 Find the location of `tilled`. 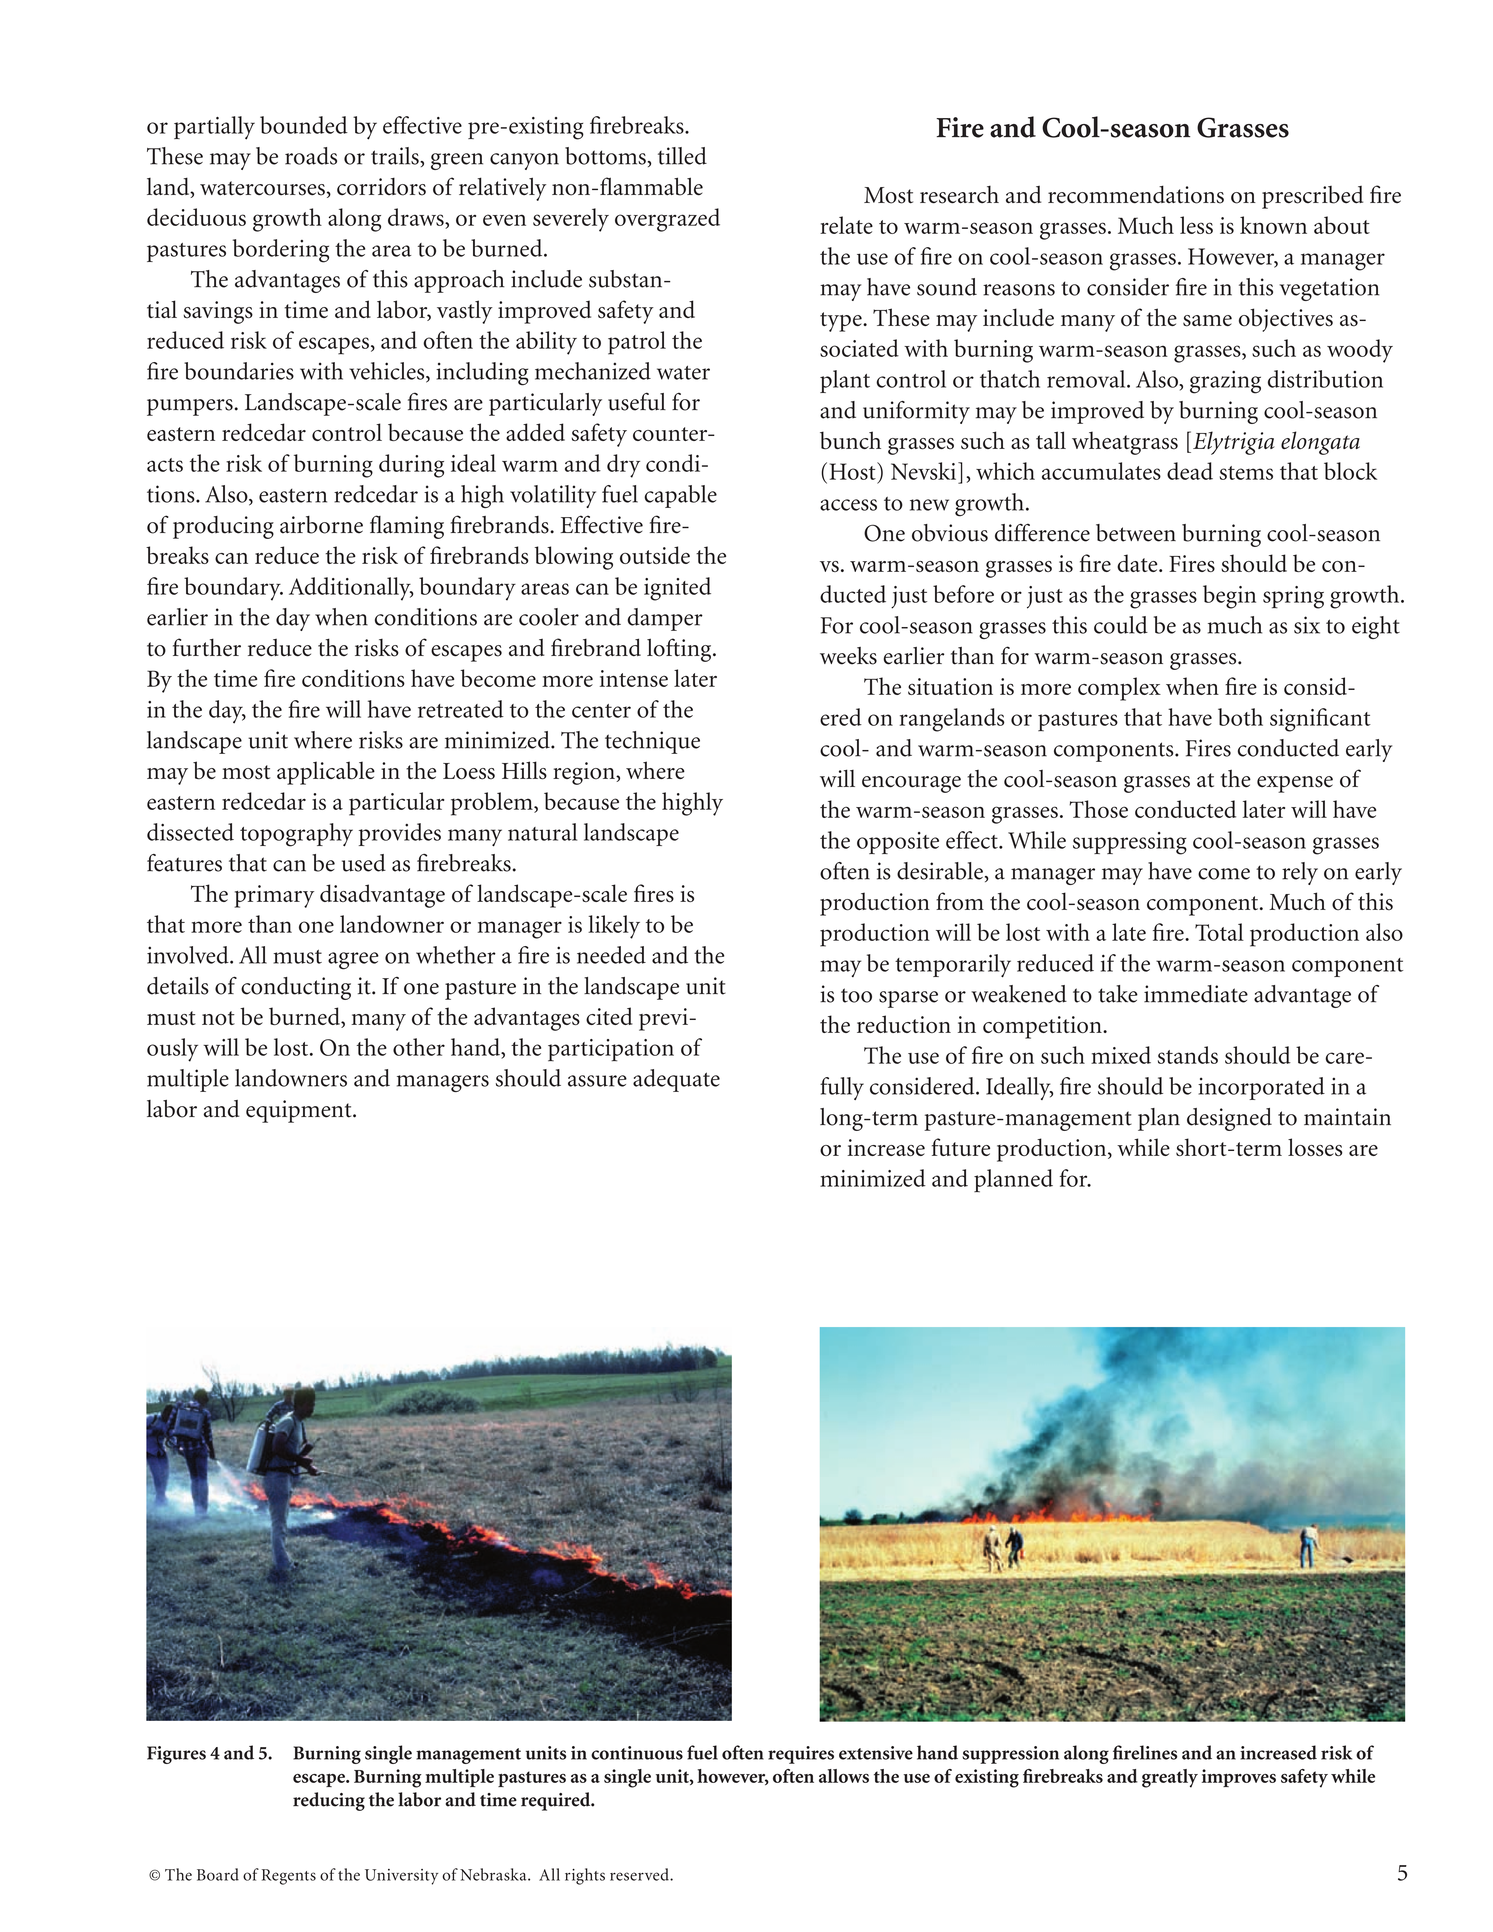

tilled is located at coordinates (682, 156).
